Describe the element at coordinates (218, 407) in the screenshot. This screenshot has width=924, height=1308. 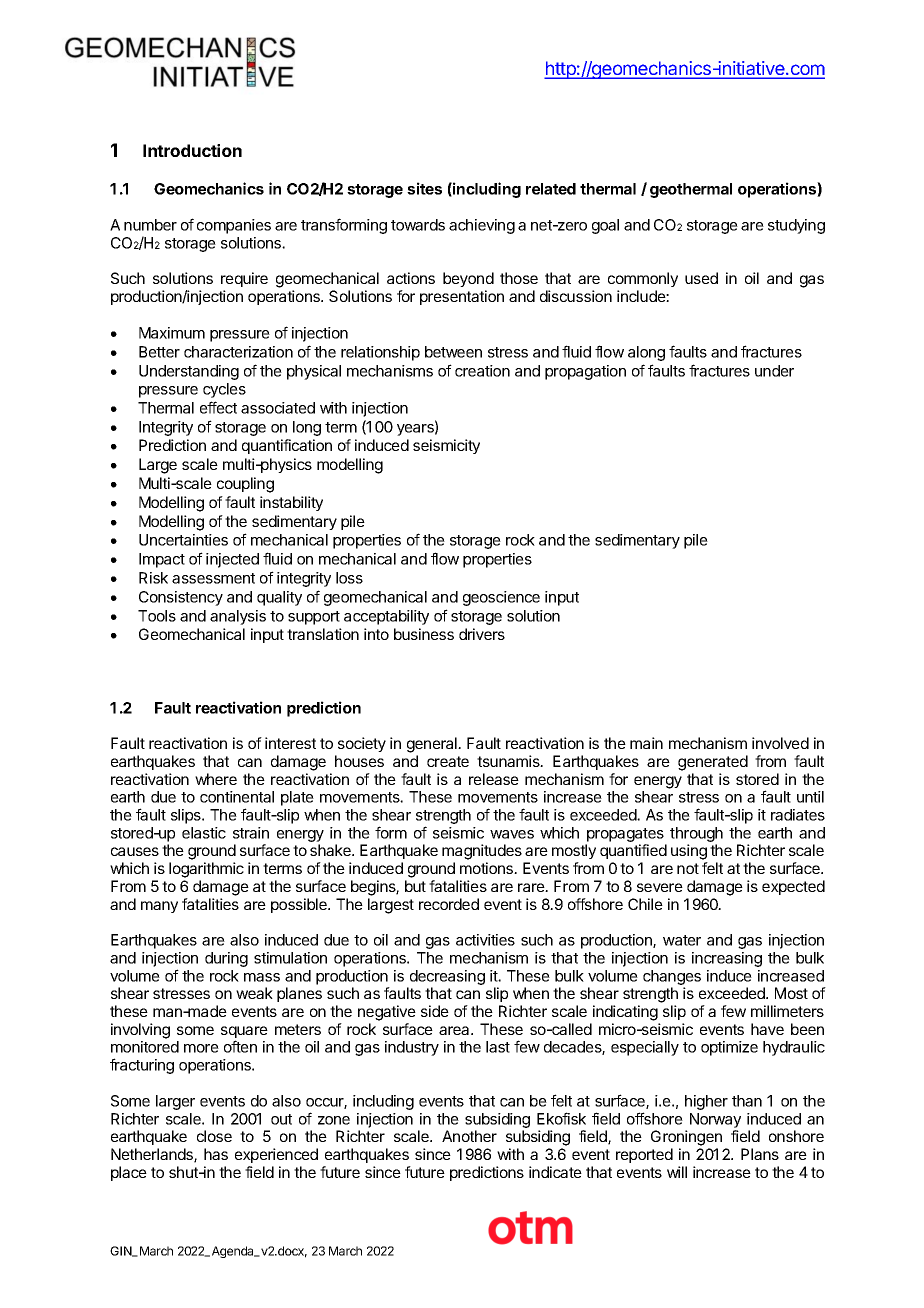
I see `effect` at that location.
